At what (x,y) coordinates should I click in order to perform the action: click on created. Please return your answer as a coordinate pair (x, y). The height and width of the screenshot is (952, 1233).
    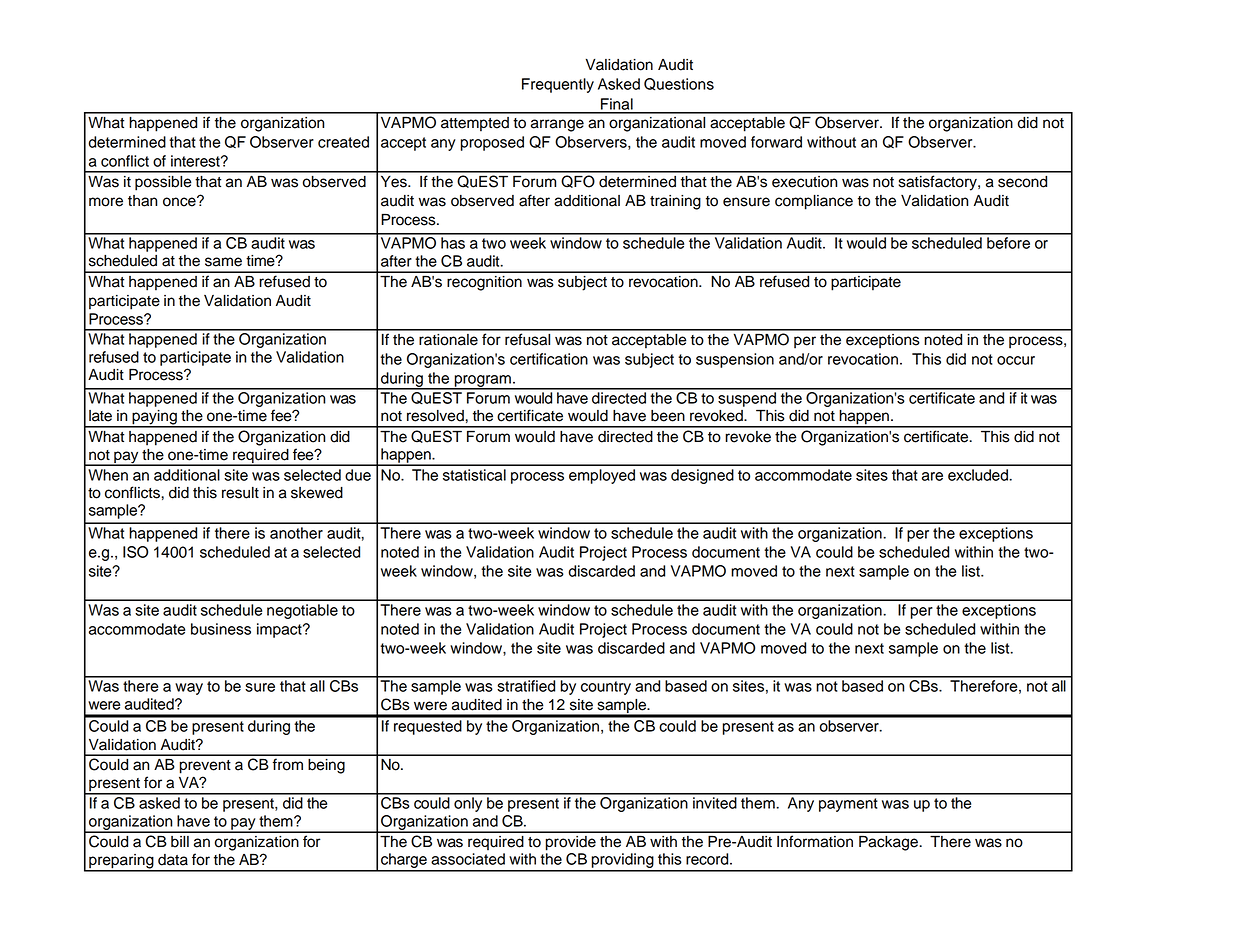
    Looking at the image, I should click on (343, 142).
